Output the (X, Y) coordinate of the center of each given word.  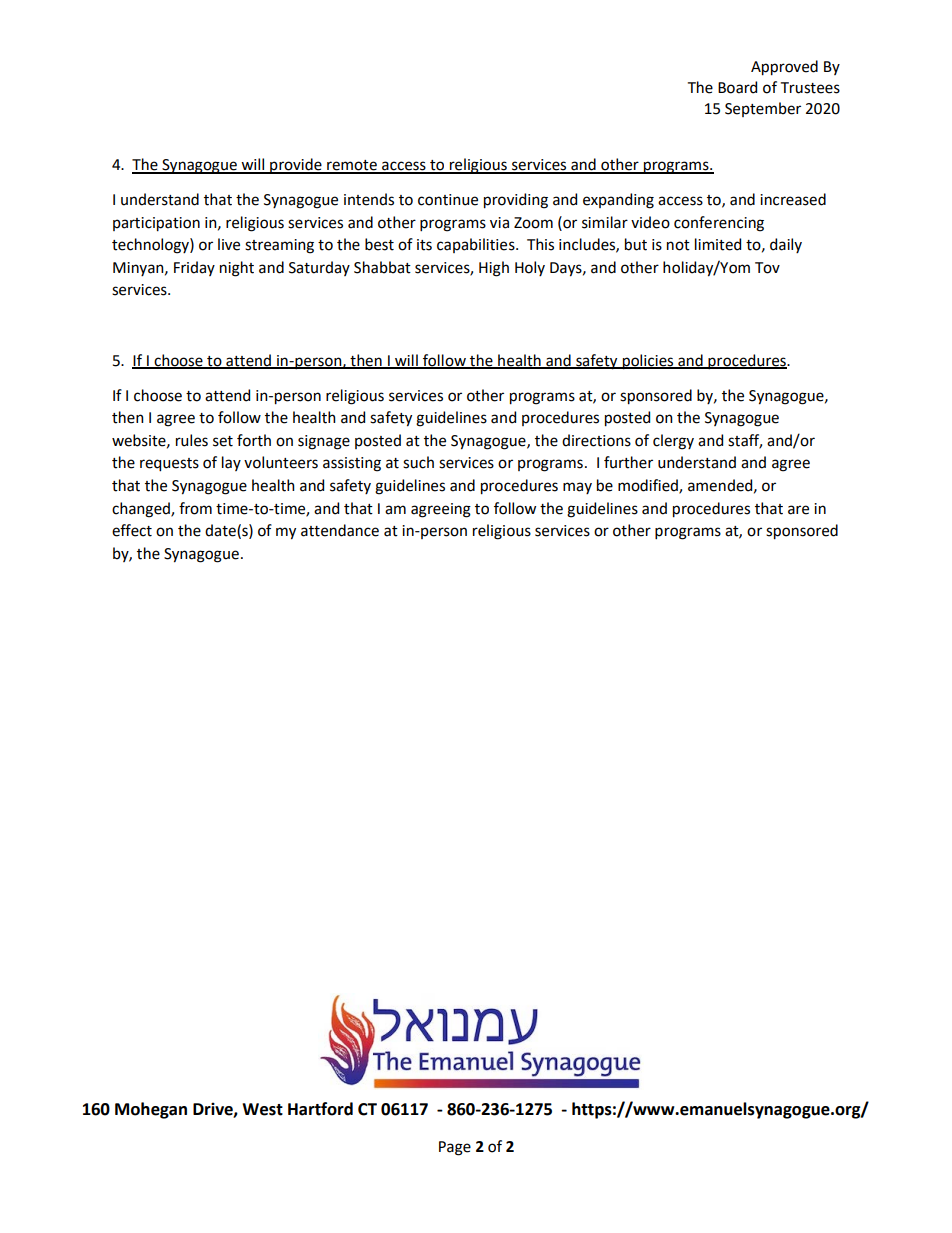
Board (737, 87)
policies (648, 362)
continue (448, 200)
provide (296, 166)
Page (455, 1148)
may (577, 488)
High (494, 269)
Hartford (320, 1109)
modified (649, 486)
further (628, 462)
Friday (194, 268)
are (798, 510)
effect (132, 530)
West (262, 1109)
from (195, 508)
